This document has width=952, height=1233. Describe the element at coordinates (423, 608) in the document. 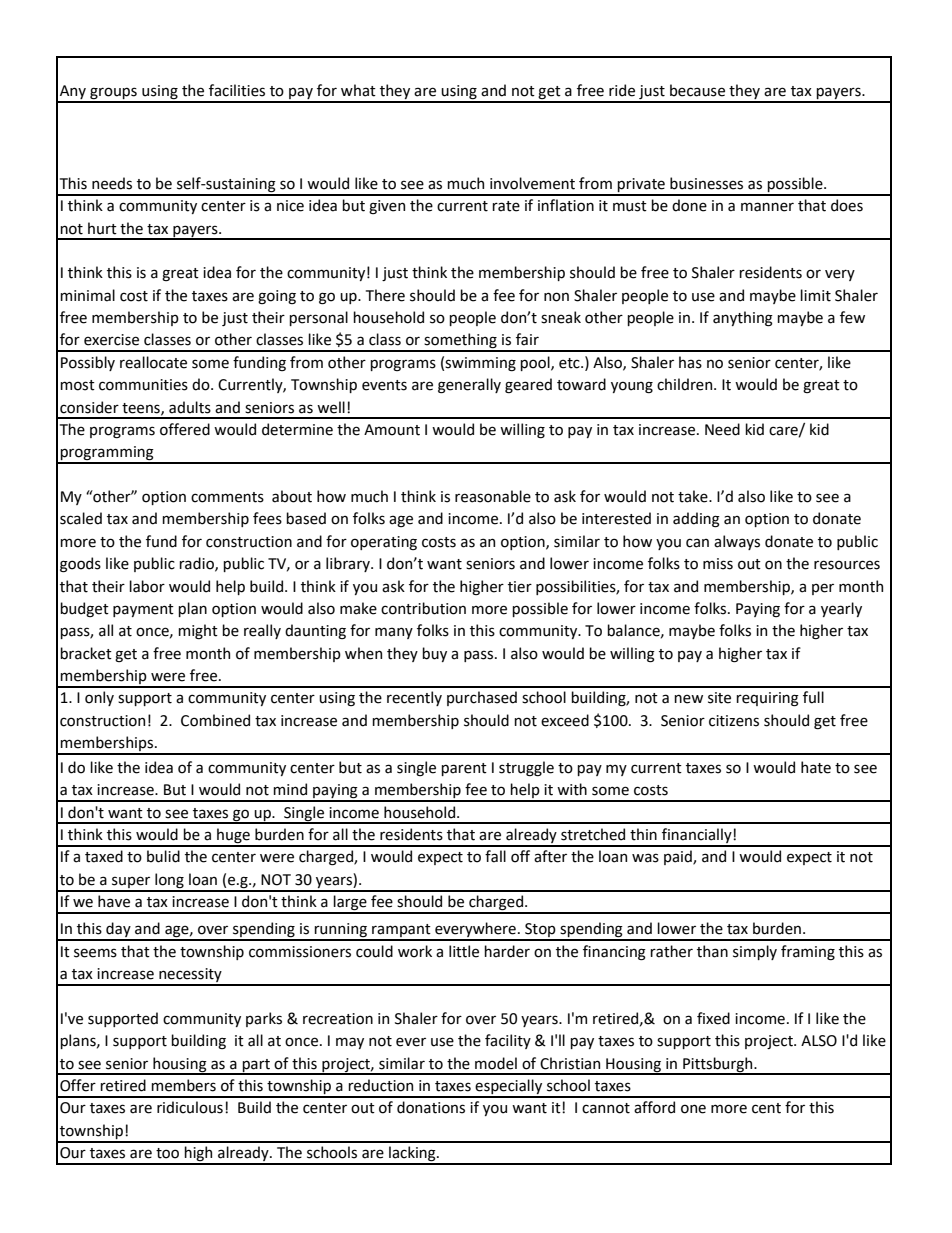

I see `contribution` at that location.
